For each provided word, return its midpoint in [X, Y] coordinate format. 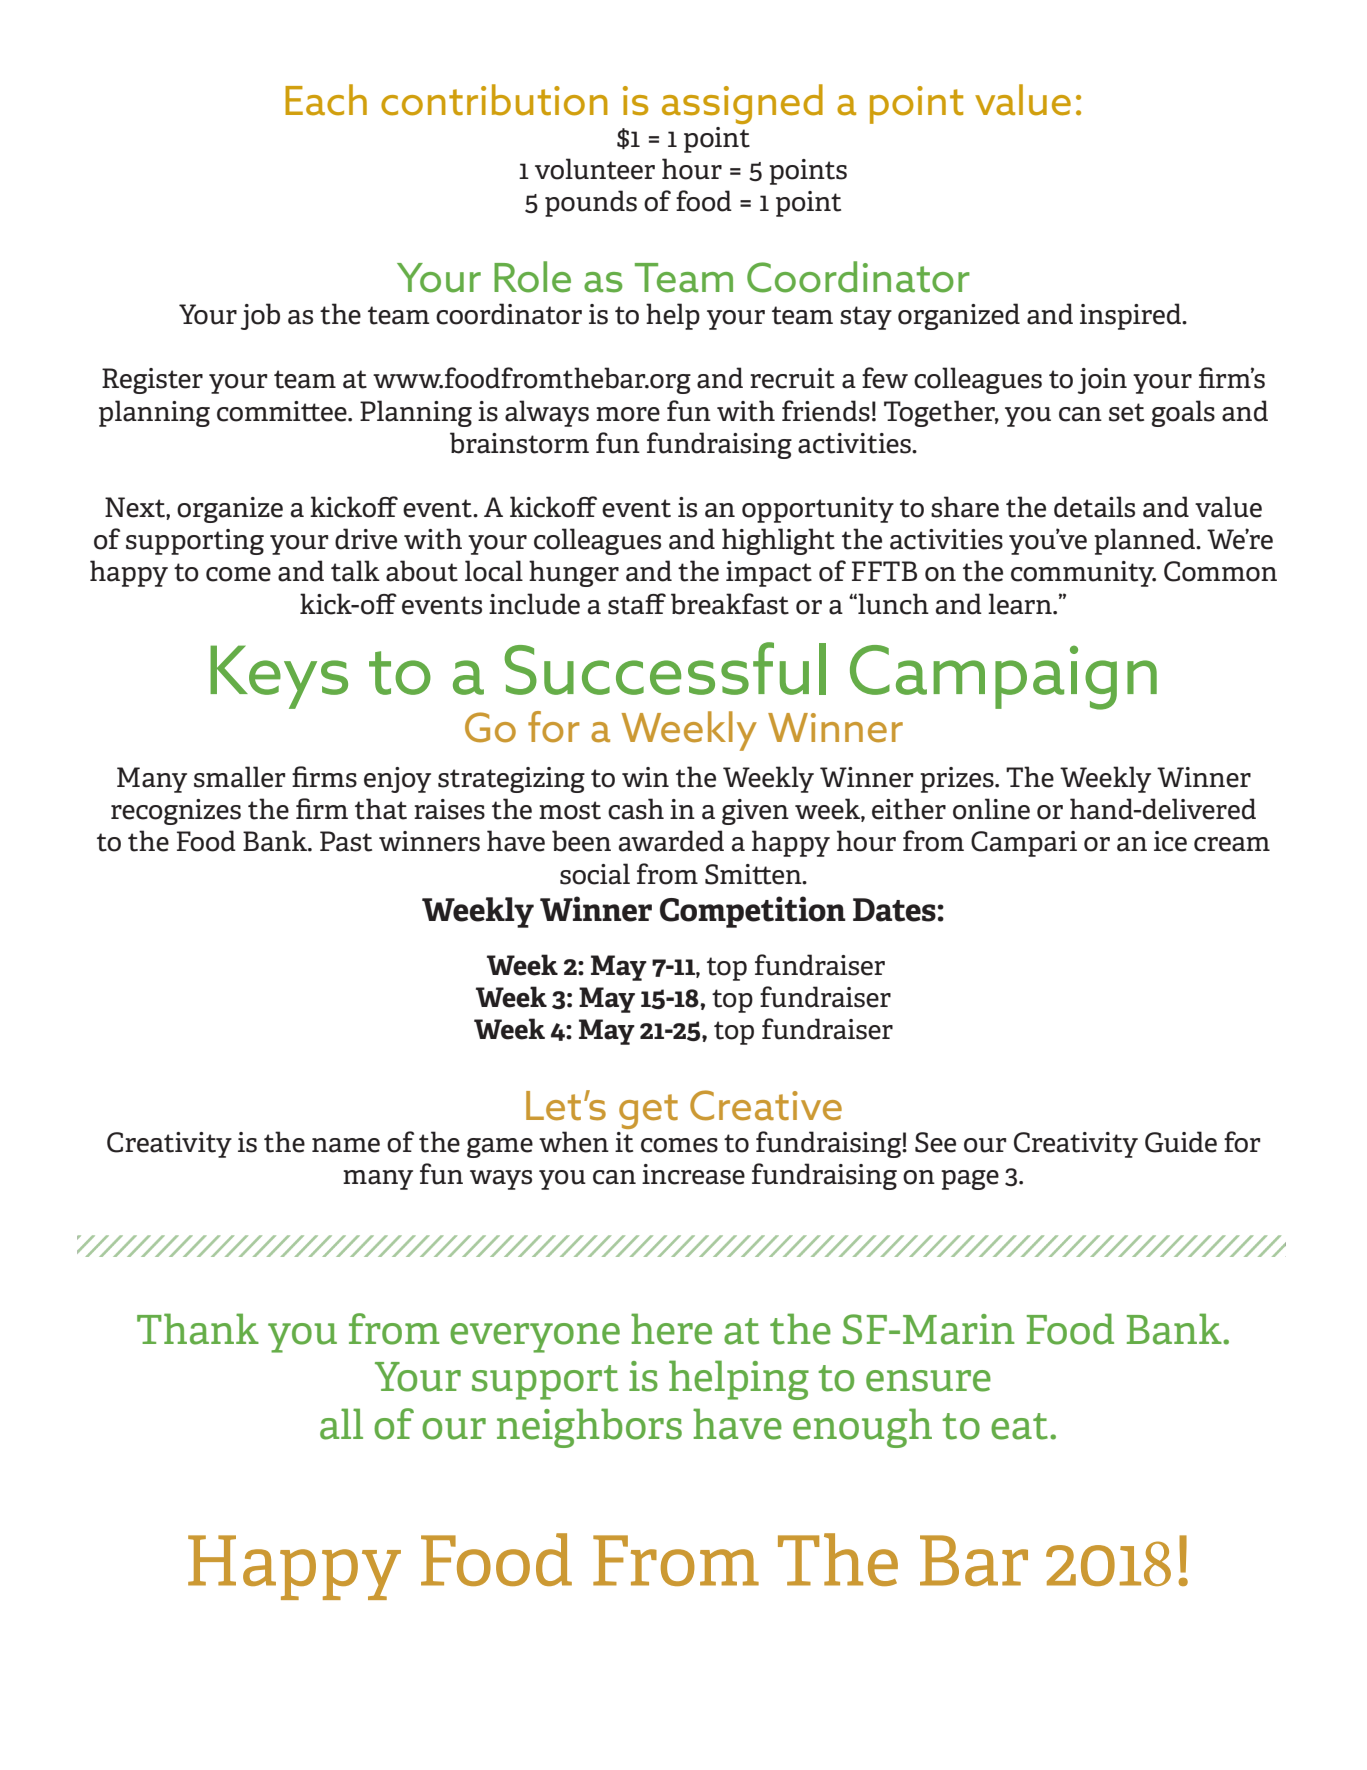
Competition [753, 912]
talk [355, 571]
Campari [1024, 844]
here [671, 1329]
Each [326, 100]
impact [769, 574]
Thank [198, 1329]
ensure [928, 1381]
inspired [1132, 316]
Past [346, 841]
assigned [742, 104]
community [1083, 574]
